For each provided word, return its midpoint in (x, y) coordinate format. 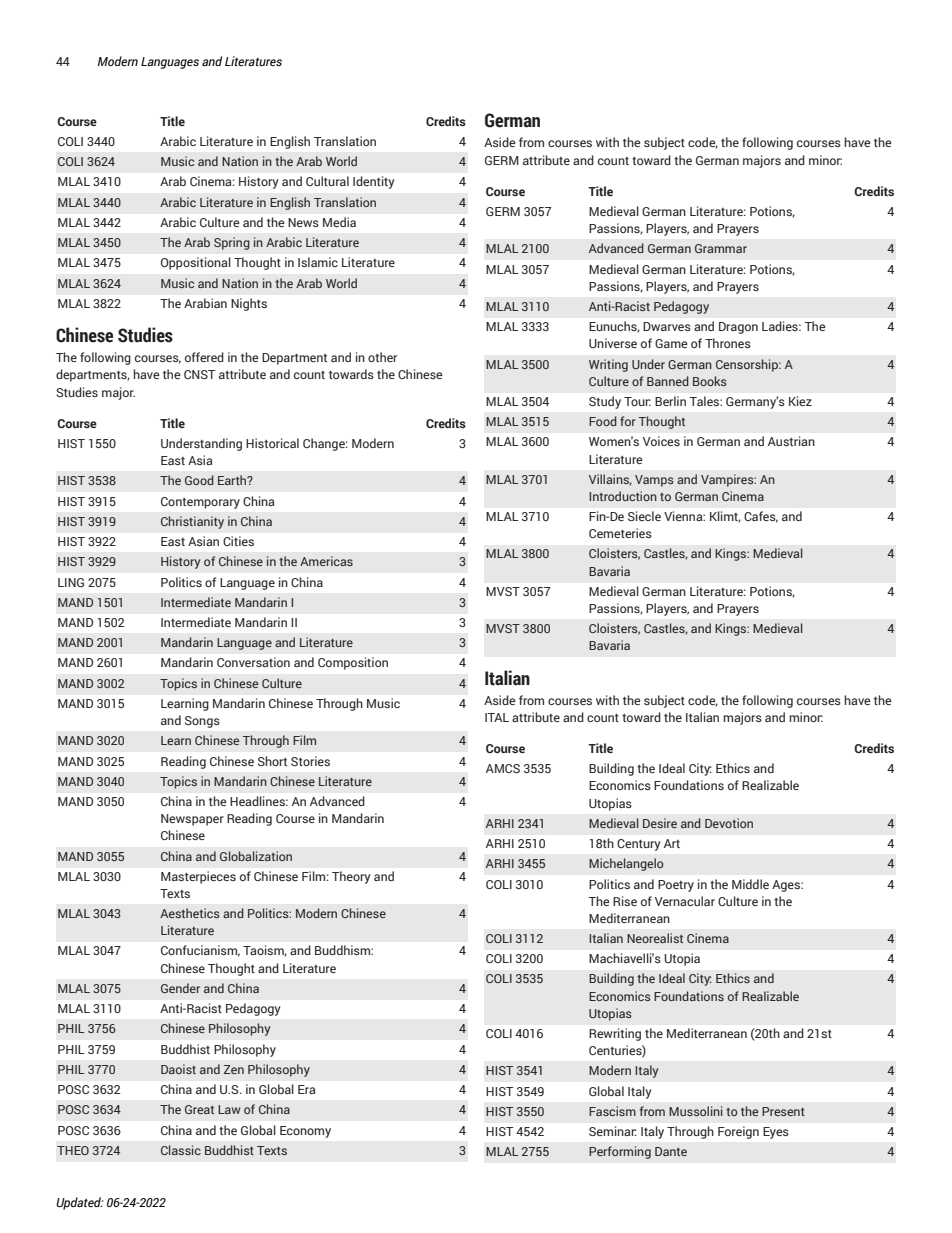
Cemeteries (620, 533)
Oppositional (196, 263)
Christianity (192, 522)
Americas (326, 561)
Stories (310, 761)
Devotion (729, 823)
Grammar (721, 248)
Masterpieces (198, 877)
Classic (181, 1150)
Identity (373, 182)
